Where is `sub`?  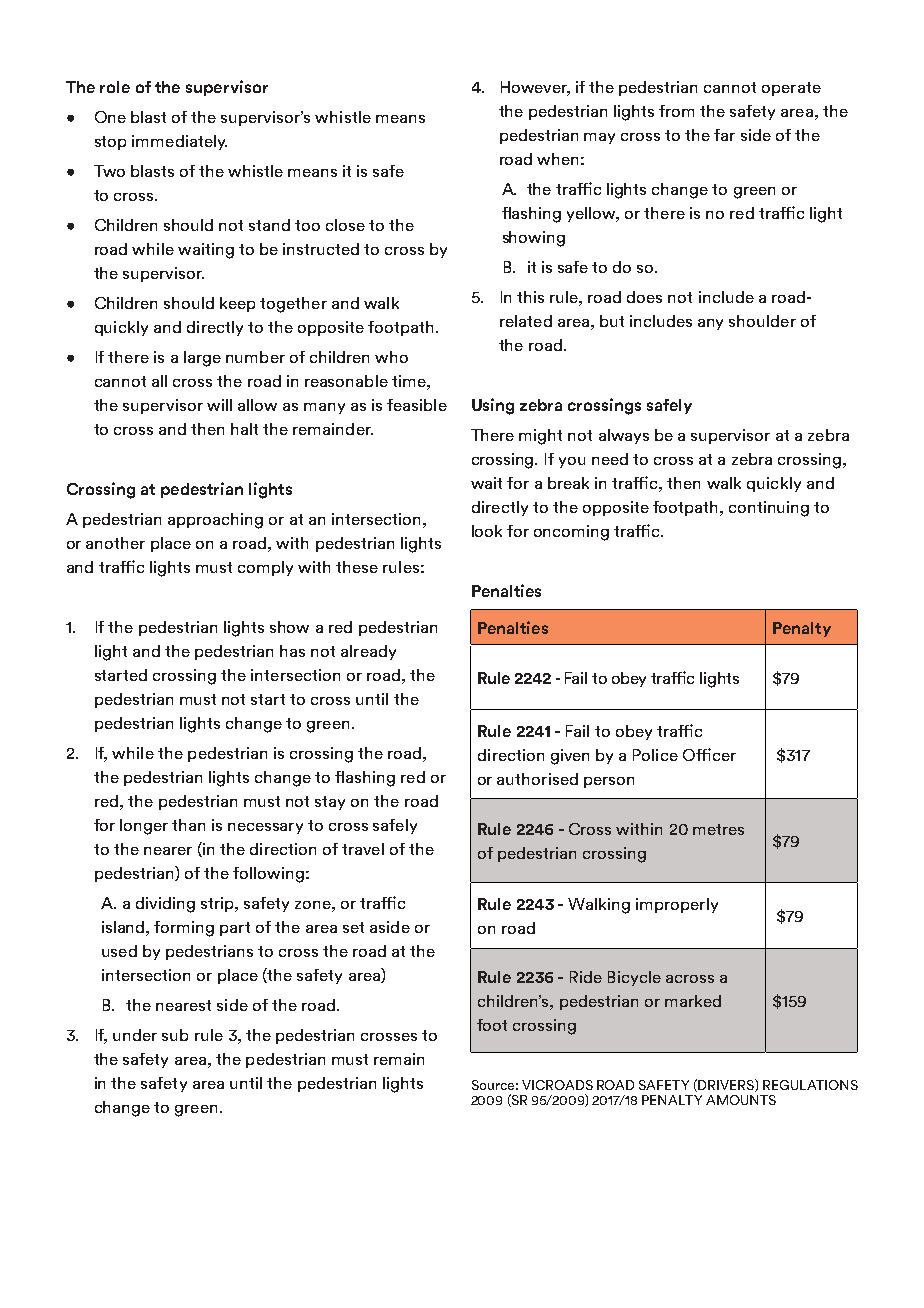
sub is located at coordinates (175, 1035).
